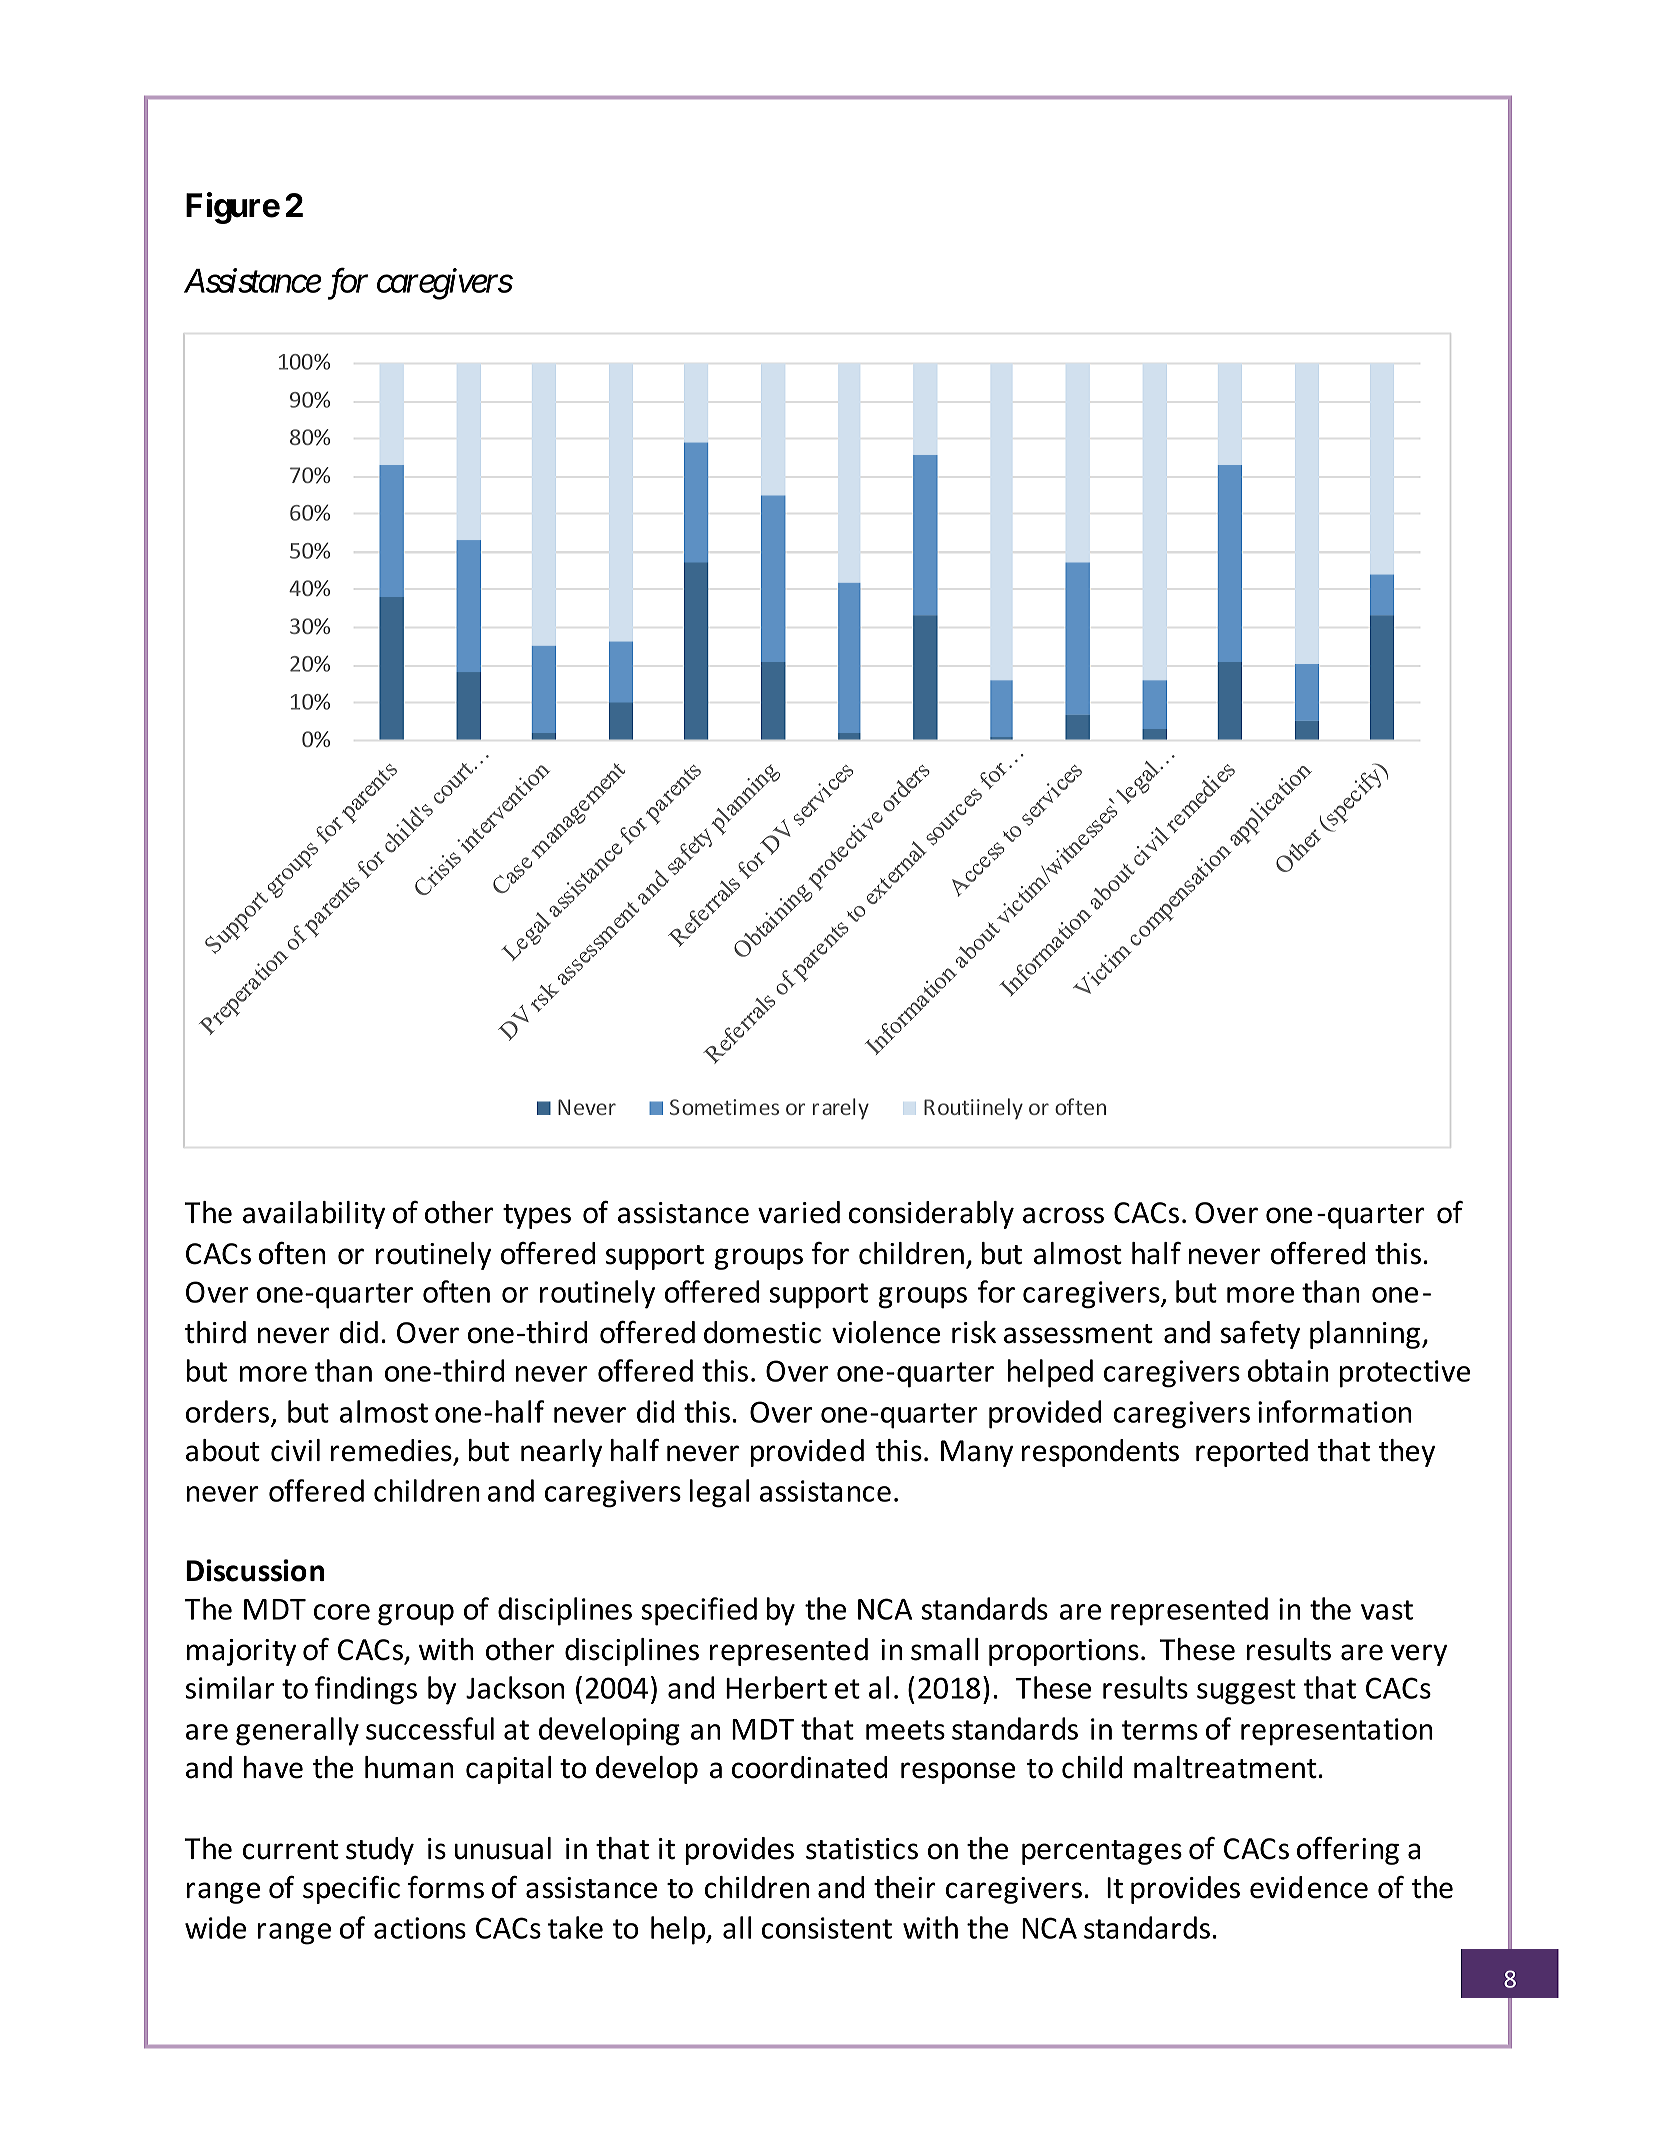  I want to click on availability, so click(314, 1215).
